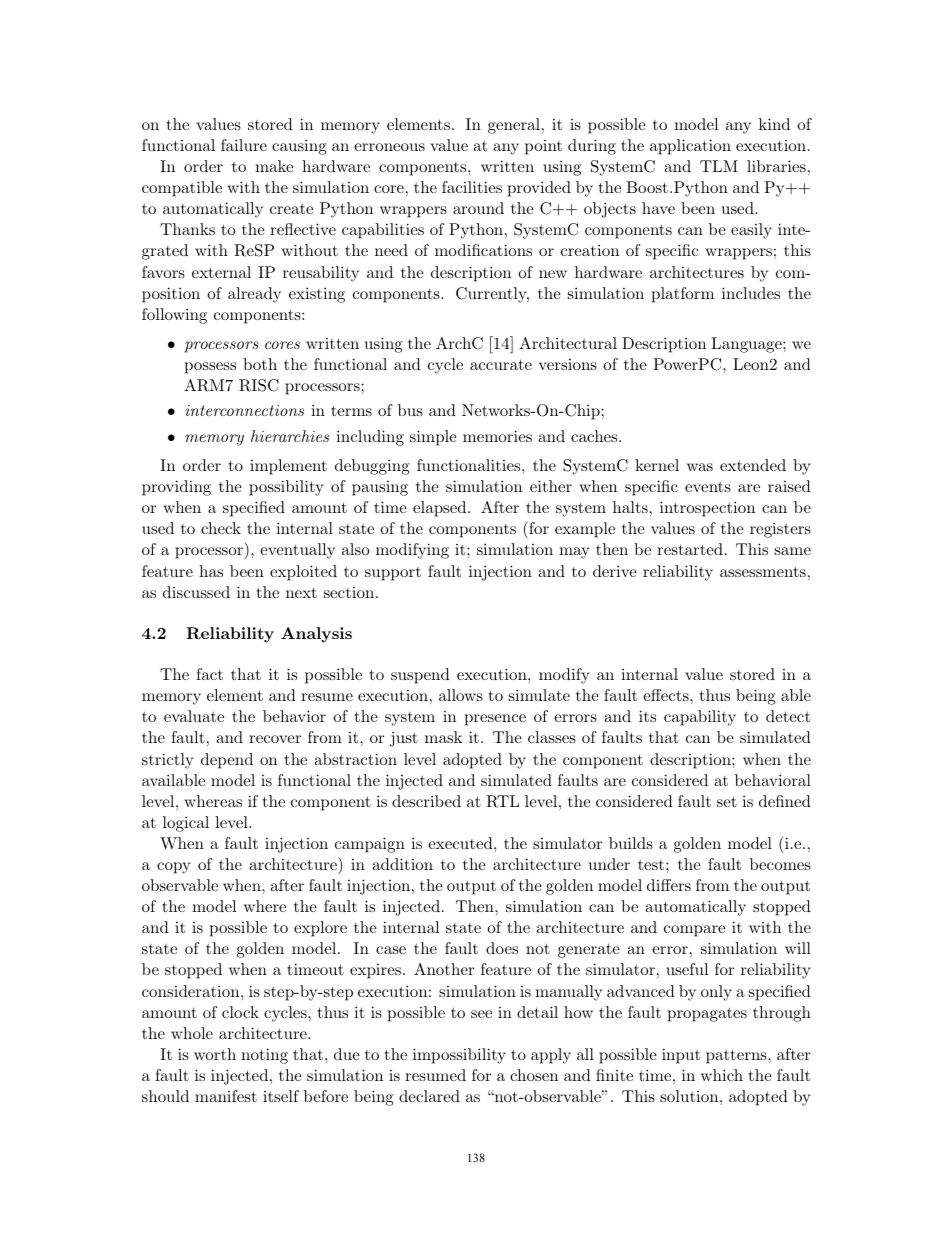  I want to click on discussed, so click(196, 592).
